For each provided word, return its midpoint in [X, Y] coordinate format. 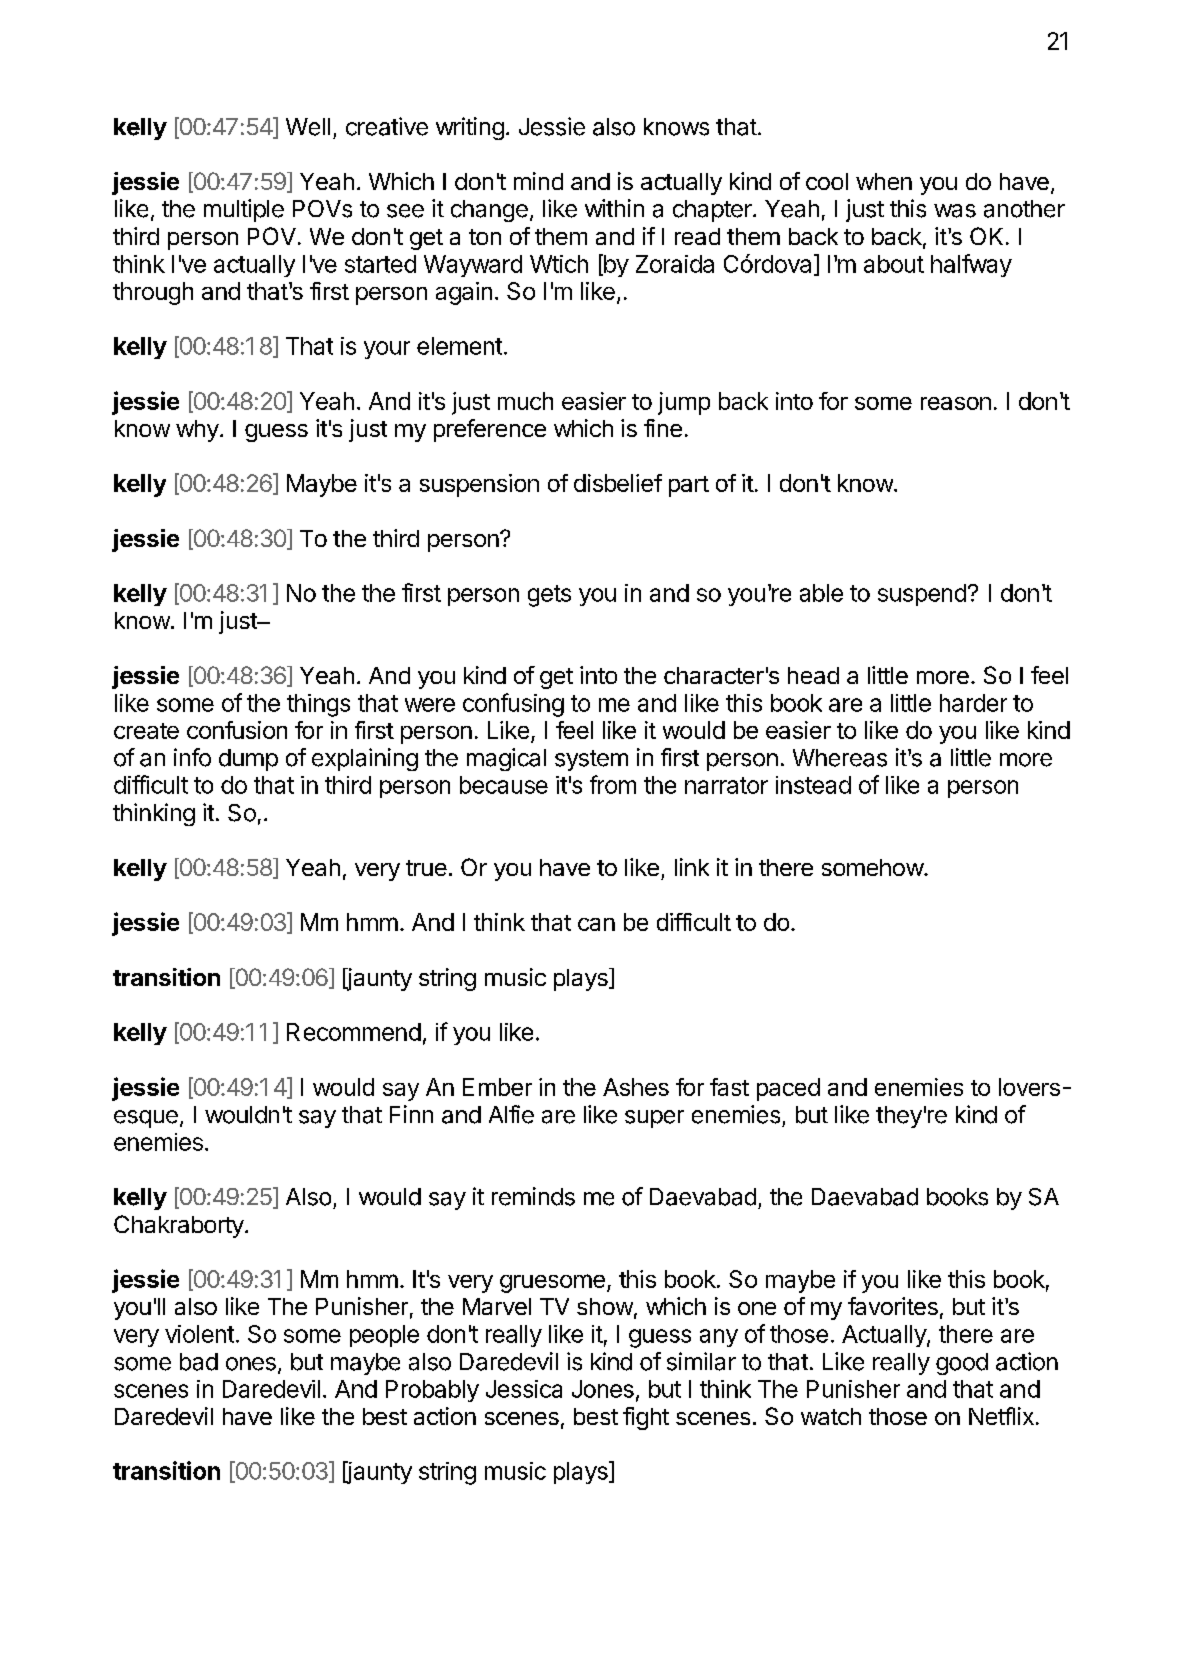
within [614, 208]
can [596, 924]
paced [788, 1089]
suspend [922, 595]
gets [549, 596]
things [318, 705]
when [884, 181]
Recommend [354, 1032]
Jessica [524, 1389]
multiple [244, 210]
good [962, 1364]
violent [199, 1334]
